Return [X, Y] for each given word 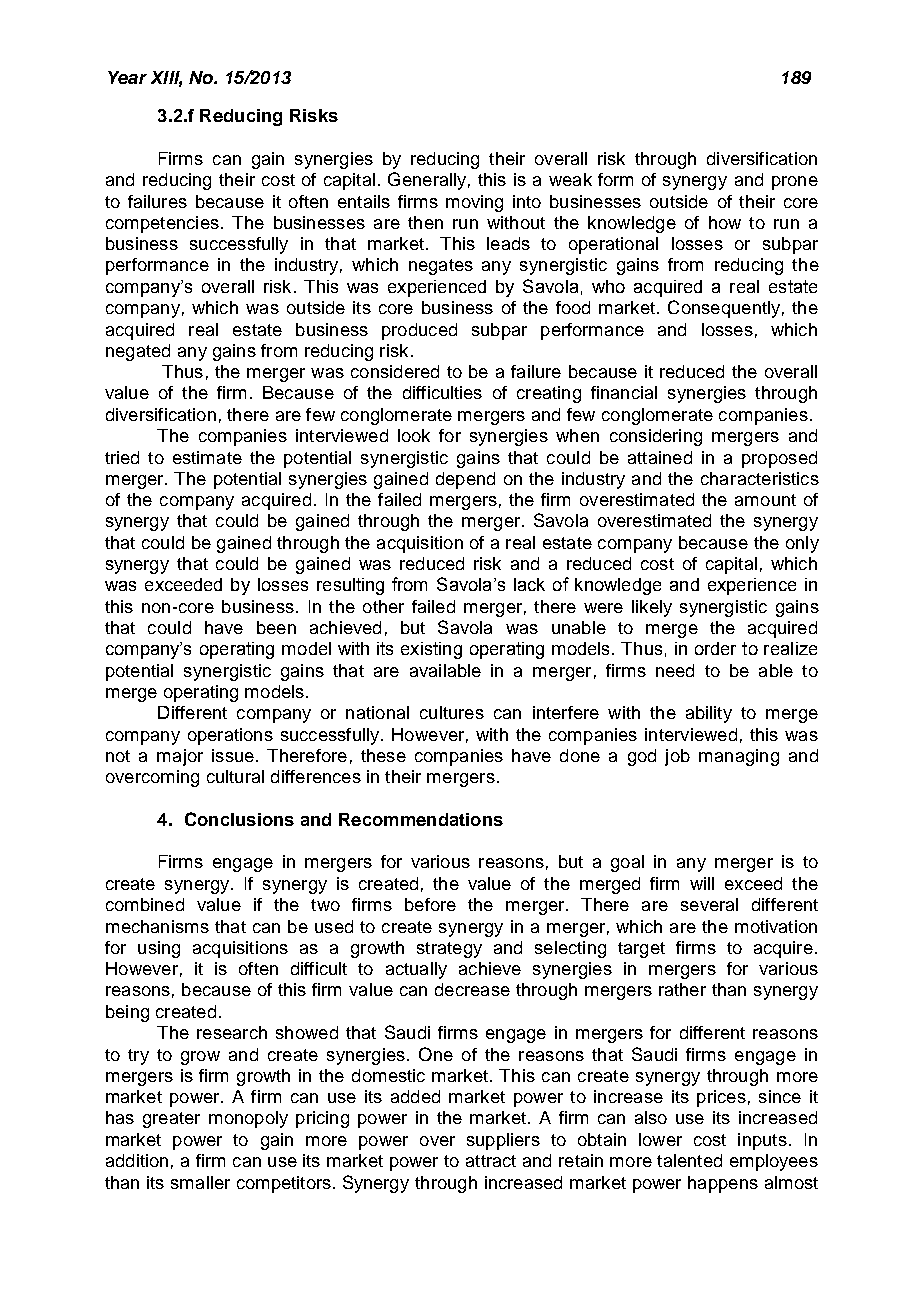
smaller [200, 1182]
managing [739, 757]
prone [795, 183]
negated [138, 352]
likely [652, 608]
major [180, 757]
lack [529, 584]
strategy [449, 950]
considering [656, 437]
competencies [162, 224]
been [276, 627]
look [414, 435]
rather [682, 989]
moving [474, 203]
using [159, 949]
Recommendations [421, 819]
